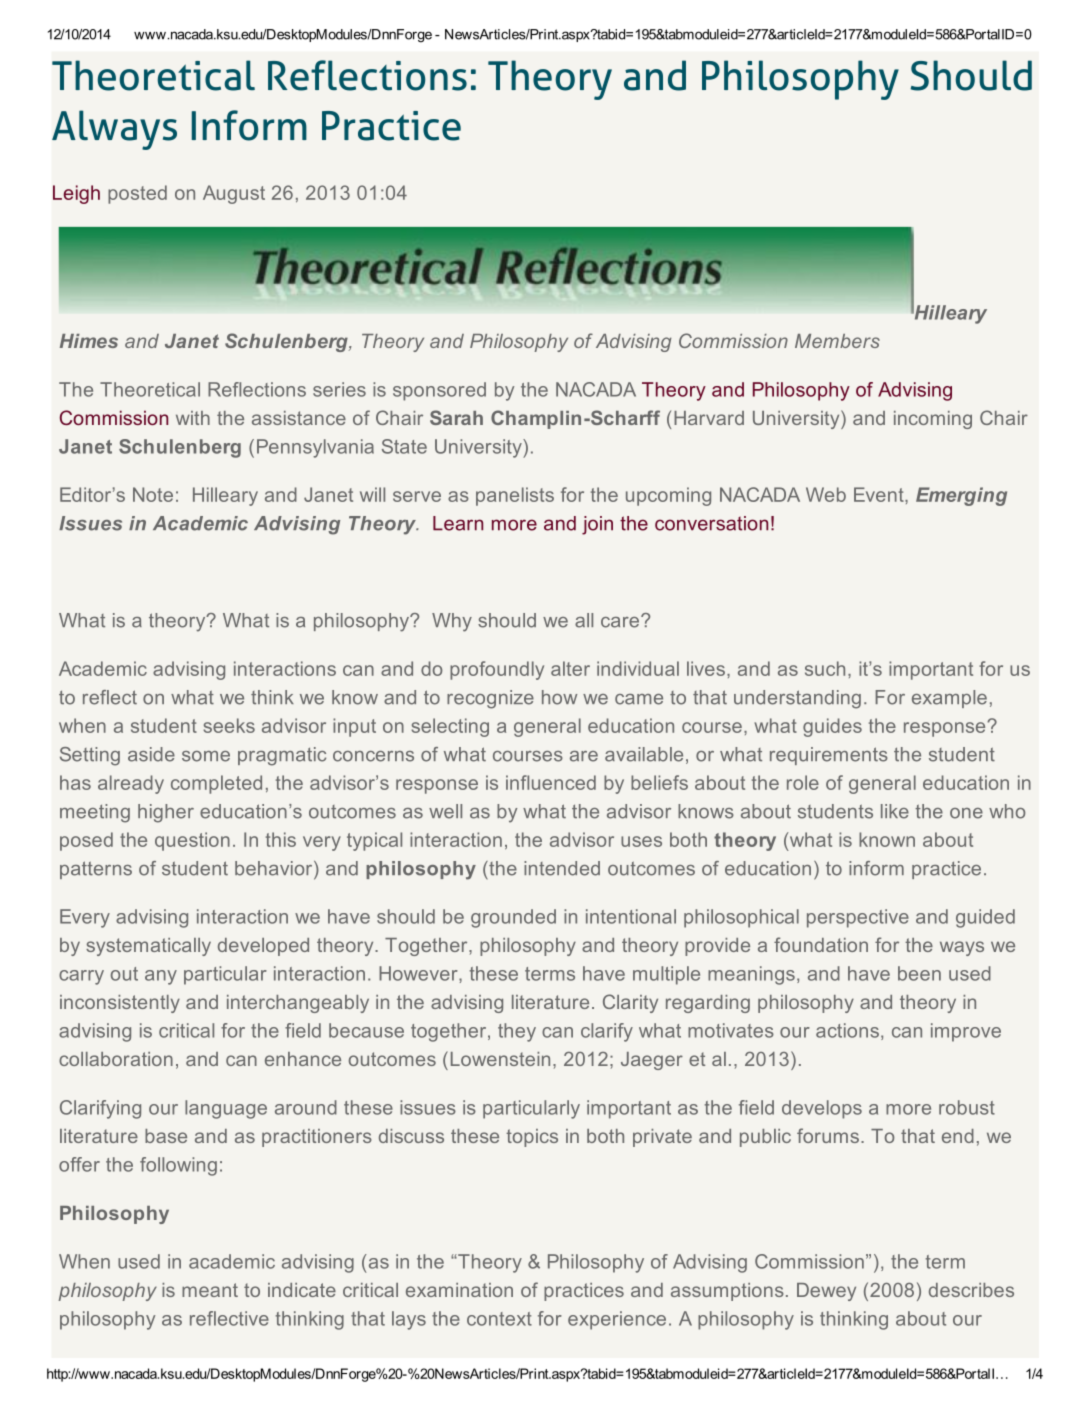 This page has height=1409, width=1089. I want to click on sponsored, so click(439, 391).
